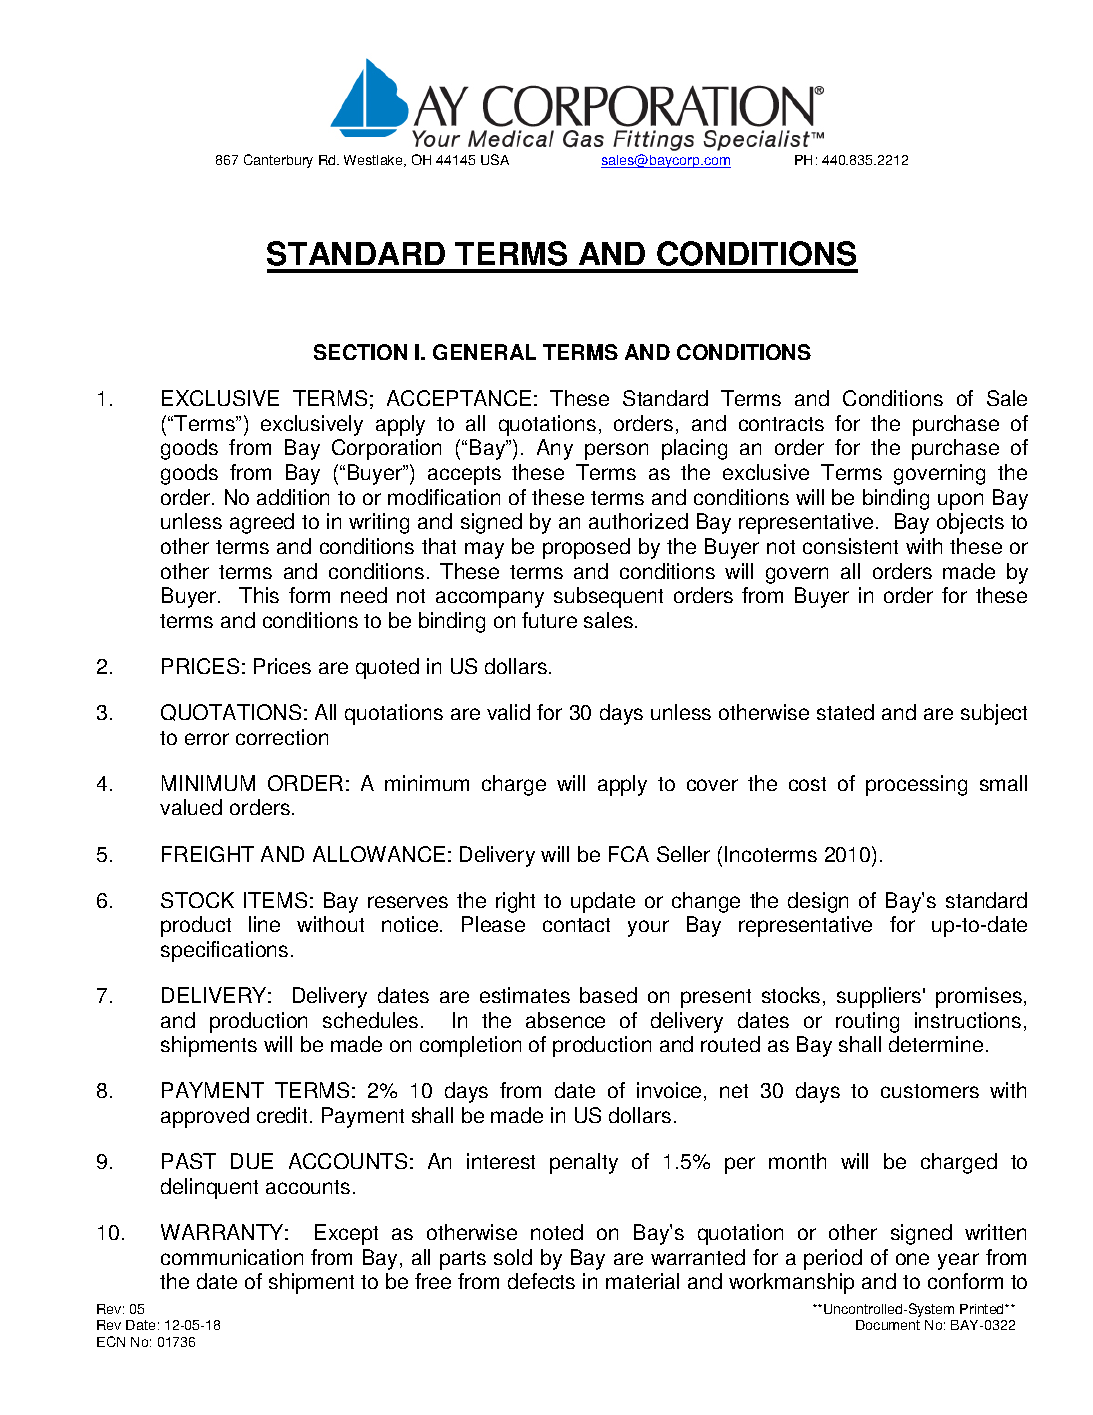 The image size is (1093, 1415). I want to click on proposed, so click(586, 548).
